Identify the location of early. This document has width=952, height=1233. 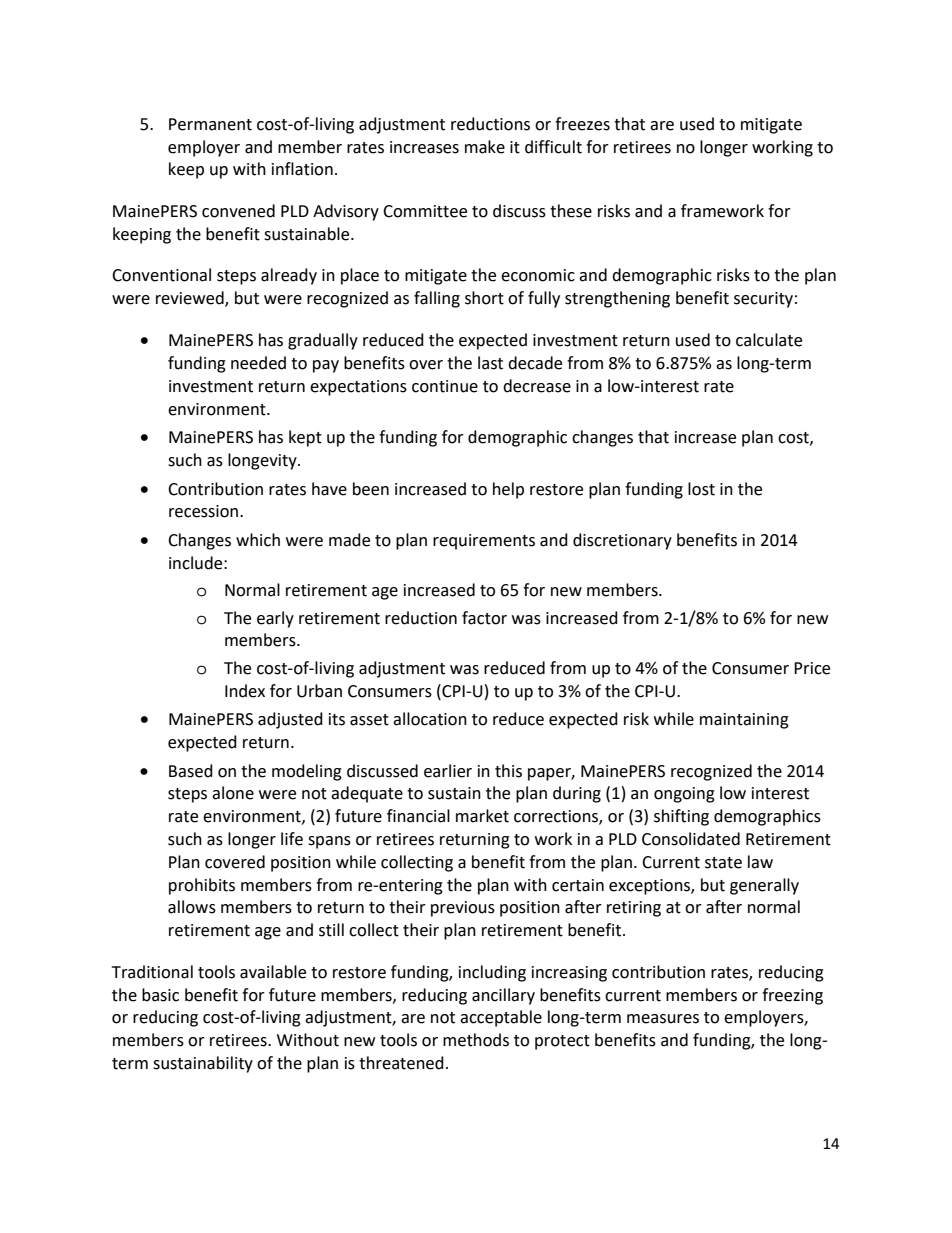
(275, 619).
